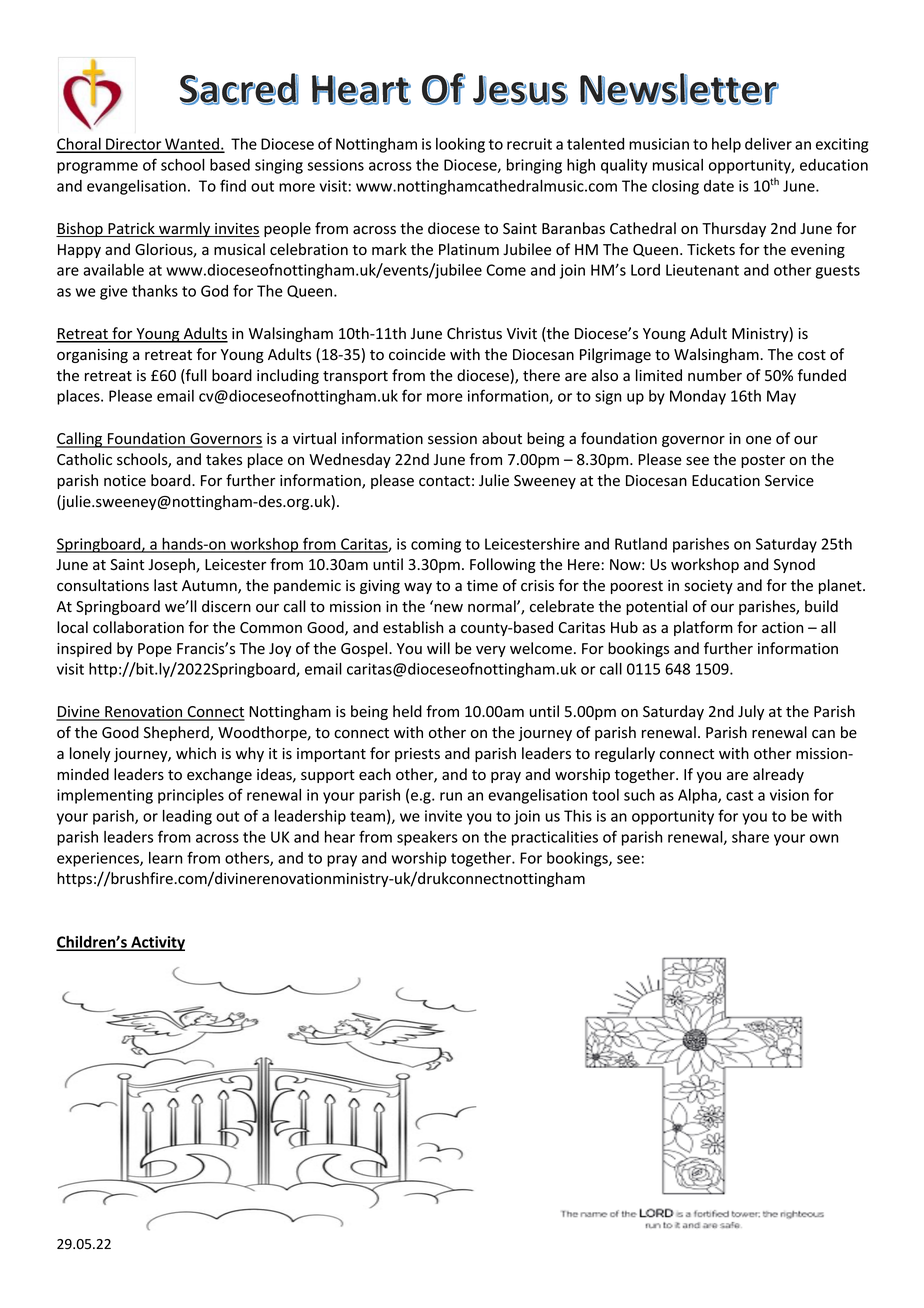 The image size is (924, 1308). I want to click on Wanted, so click(192, 145).
